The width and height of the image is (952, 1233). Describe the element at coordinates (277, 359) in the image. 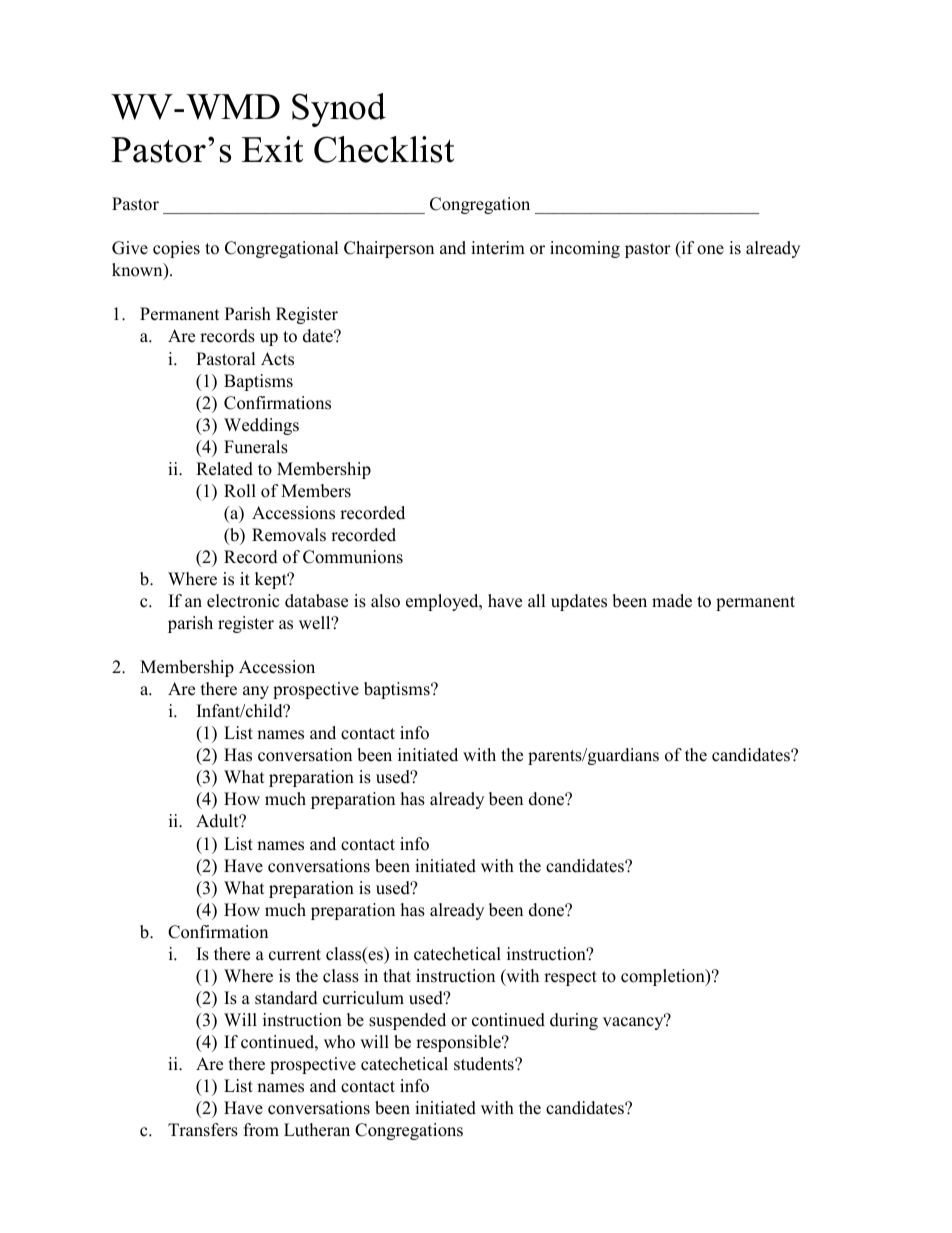

I see `Acts` at that location.
